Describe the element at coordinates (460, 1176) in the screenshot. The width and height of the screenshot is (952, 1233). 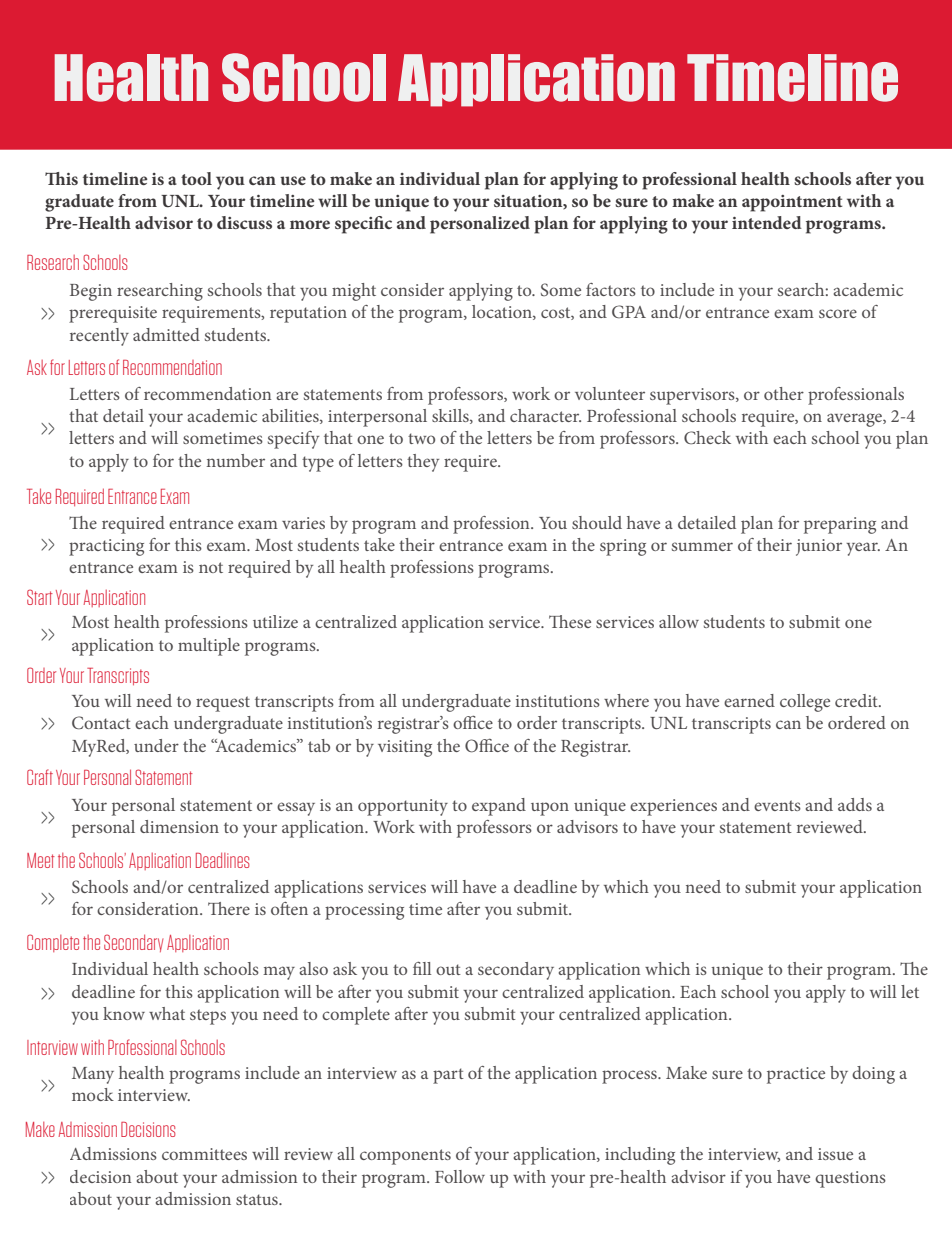
I see `Follow` at that location.
